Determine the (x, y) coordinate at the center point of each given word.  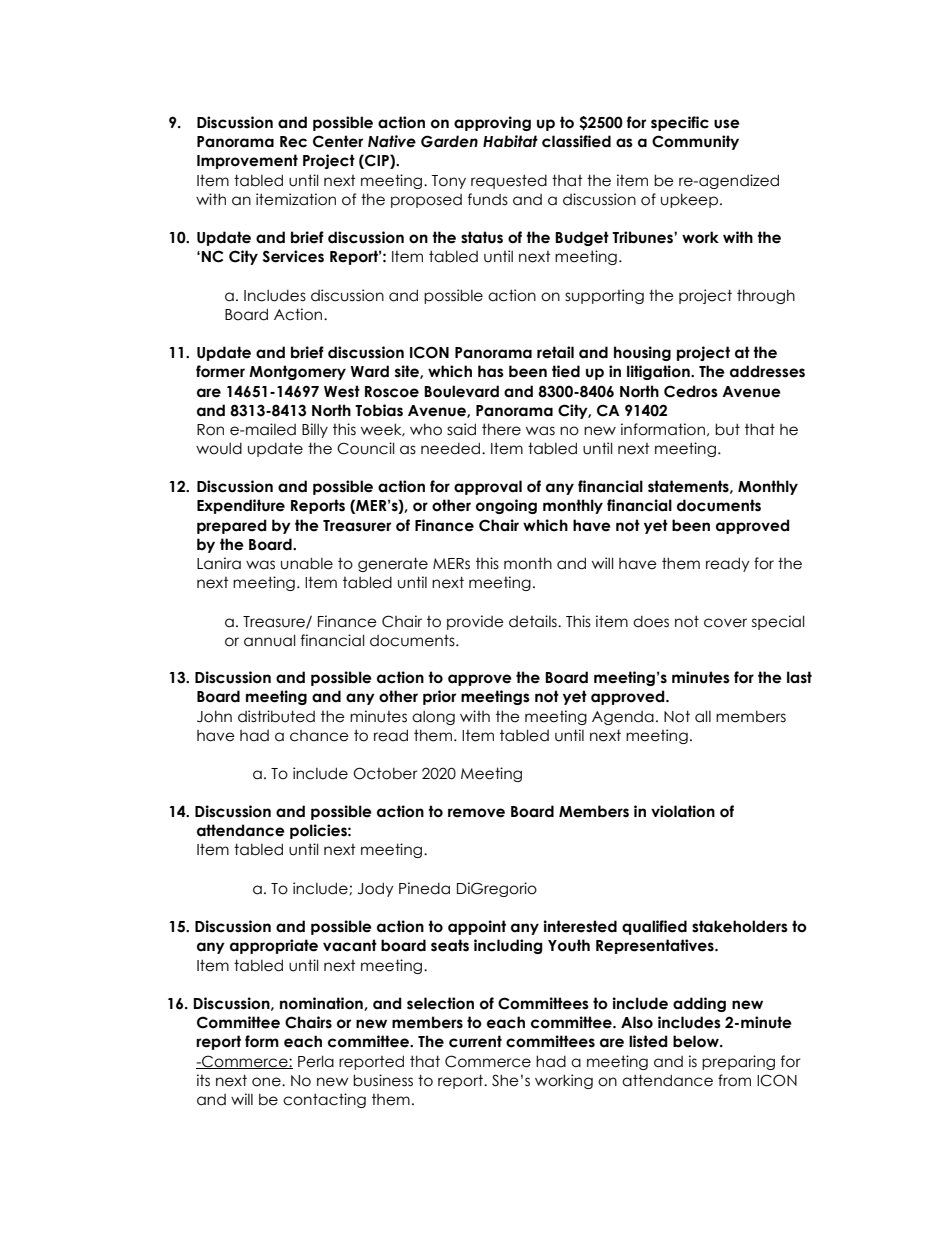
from (734, 1080)
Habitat (510, 141)
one (267, 1082)
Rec (293, 142)
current (475, 1041)
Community (695, 142)
